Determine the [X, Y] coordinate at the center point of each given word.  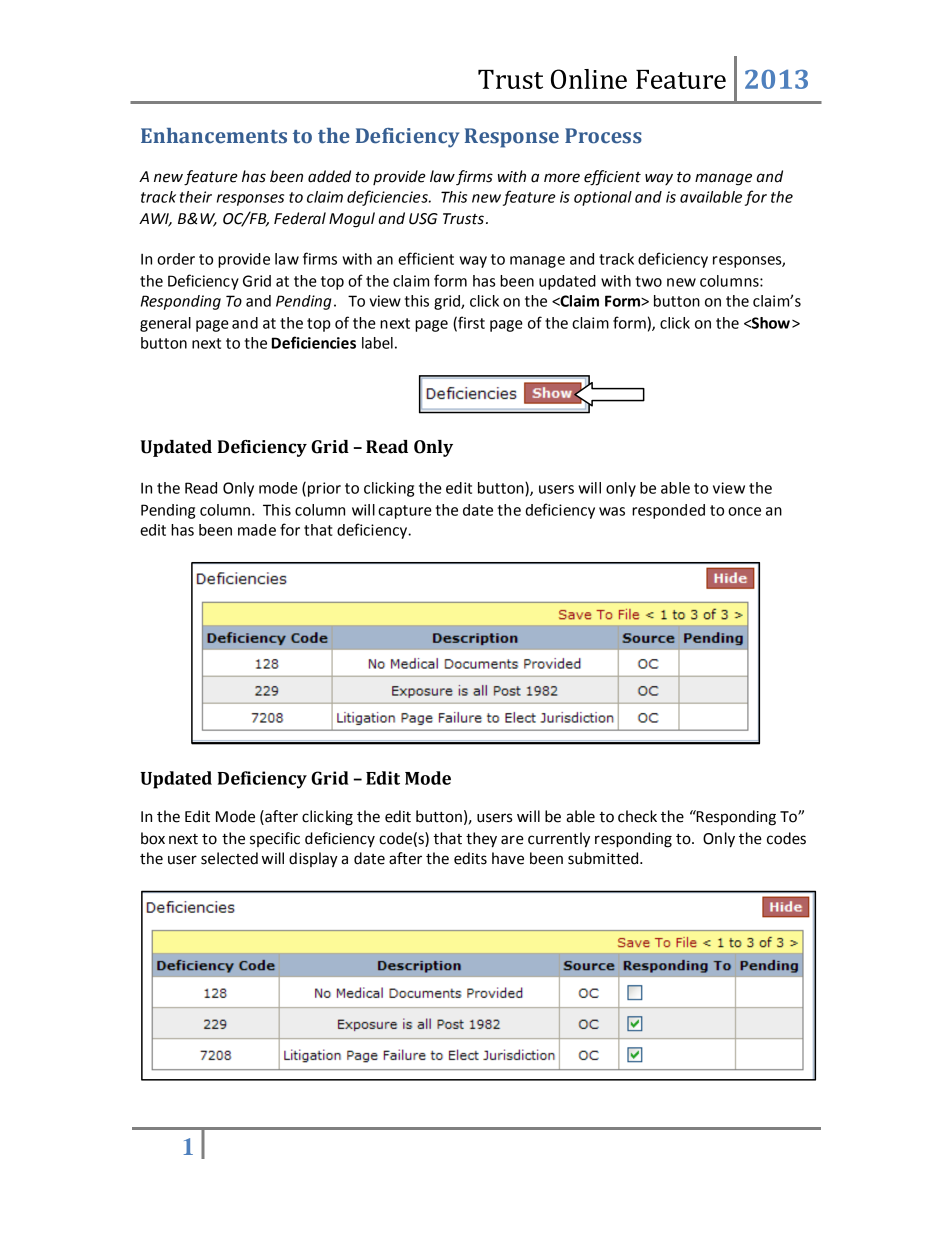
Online [589, 79]
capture [405, 512]
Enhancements [214, 136]
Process [603, 136]
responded [668, 511]
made [257, 530]
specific [275, 839]
